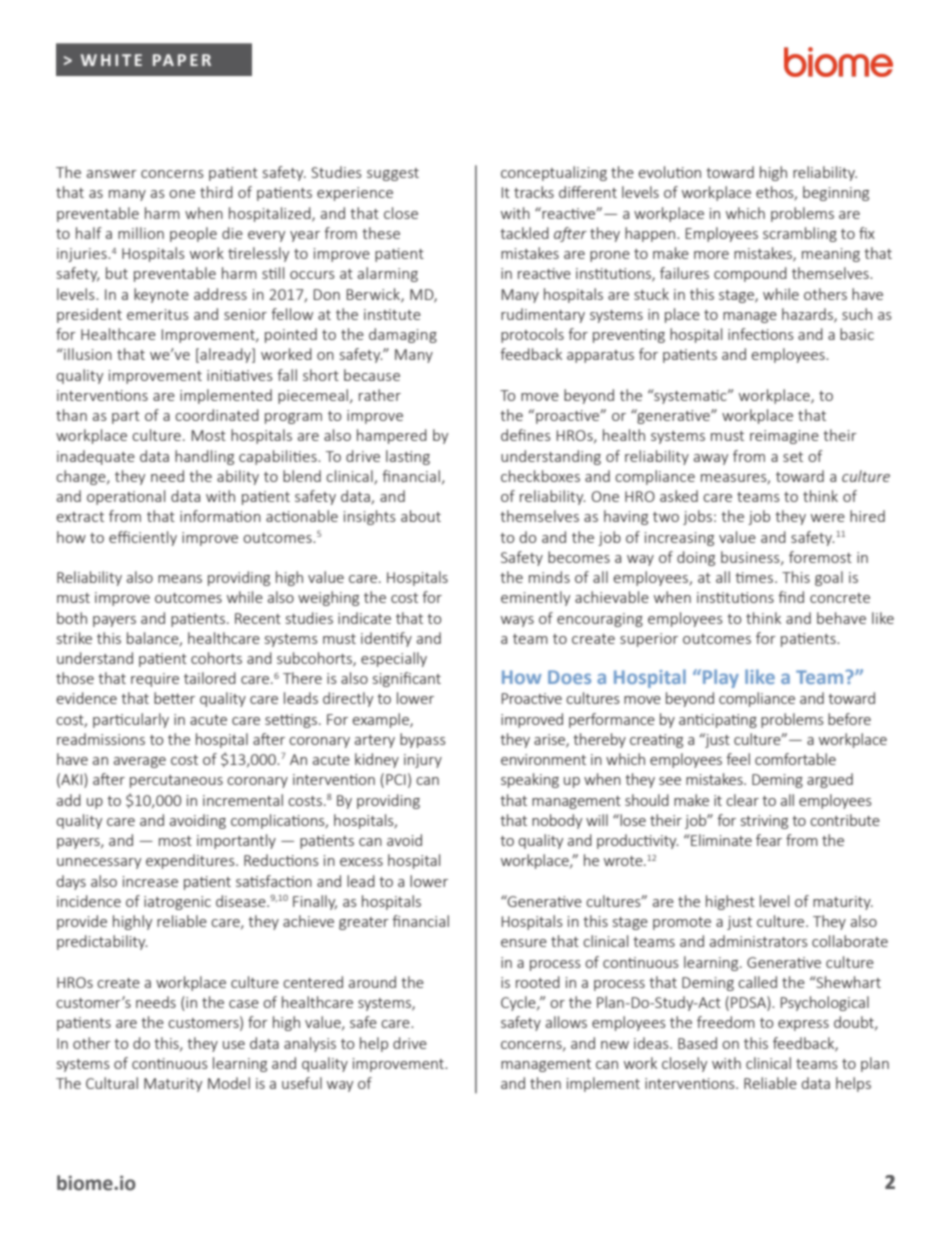 The height and width of the document is (1233, 952). I want to click on efficiently, so click(143, 538).
